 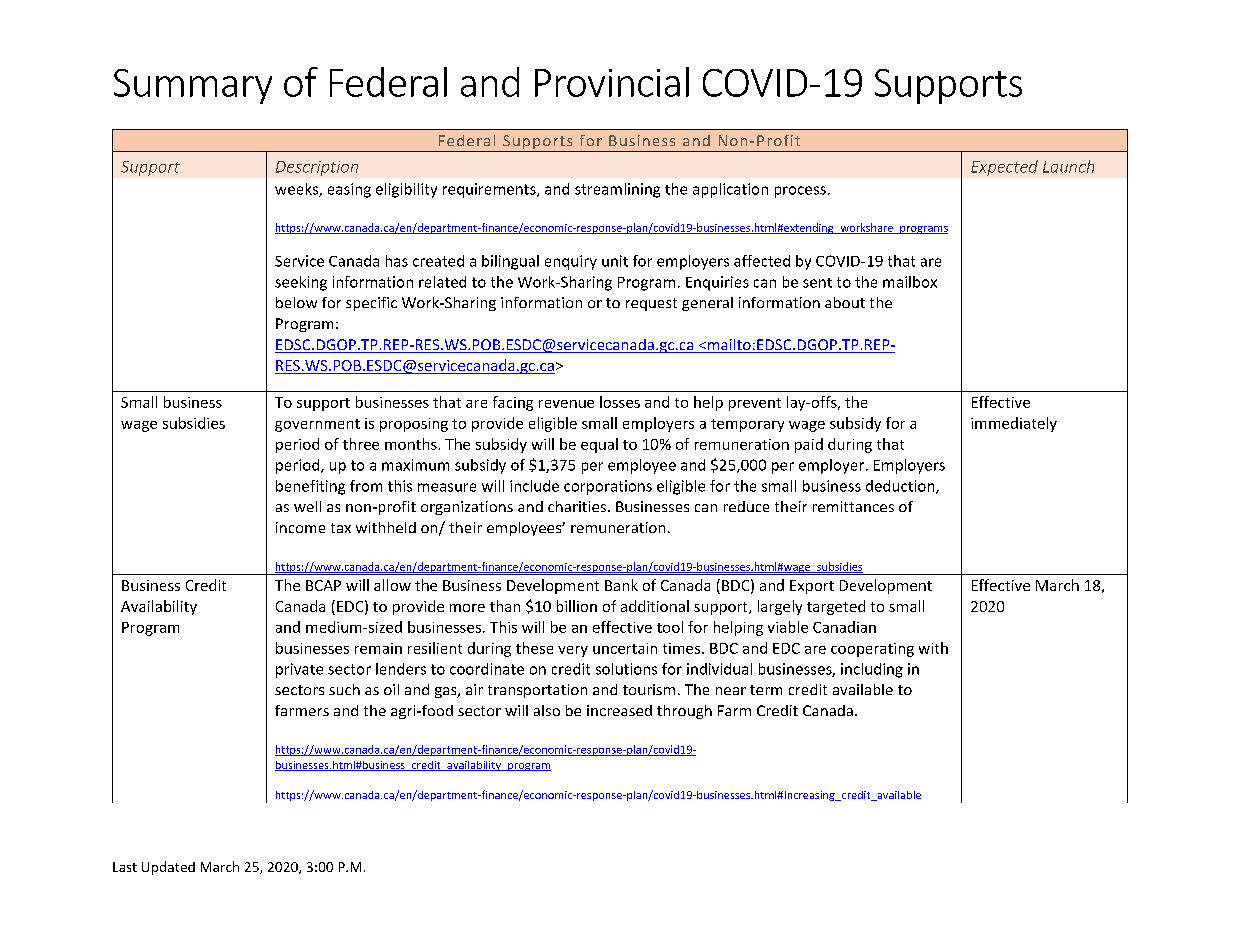 What do you see at coordinates (608, 487) in the image?
I see `corporations` at bounding box center [608, 487].
